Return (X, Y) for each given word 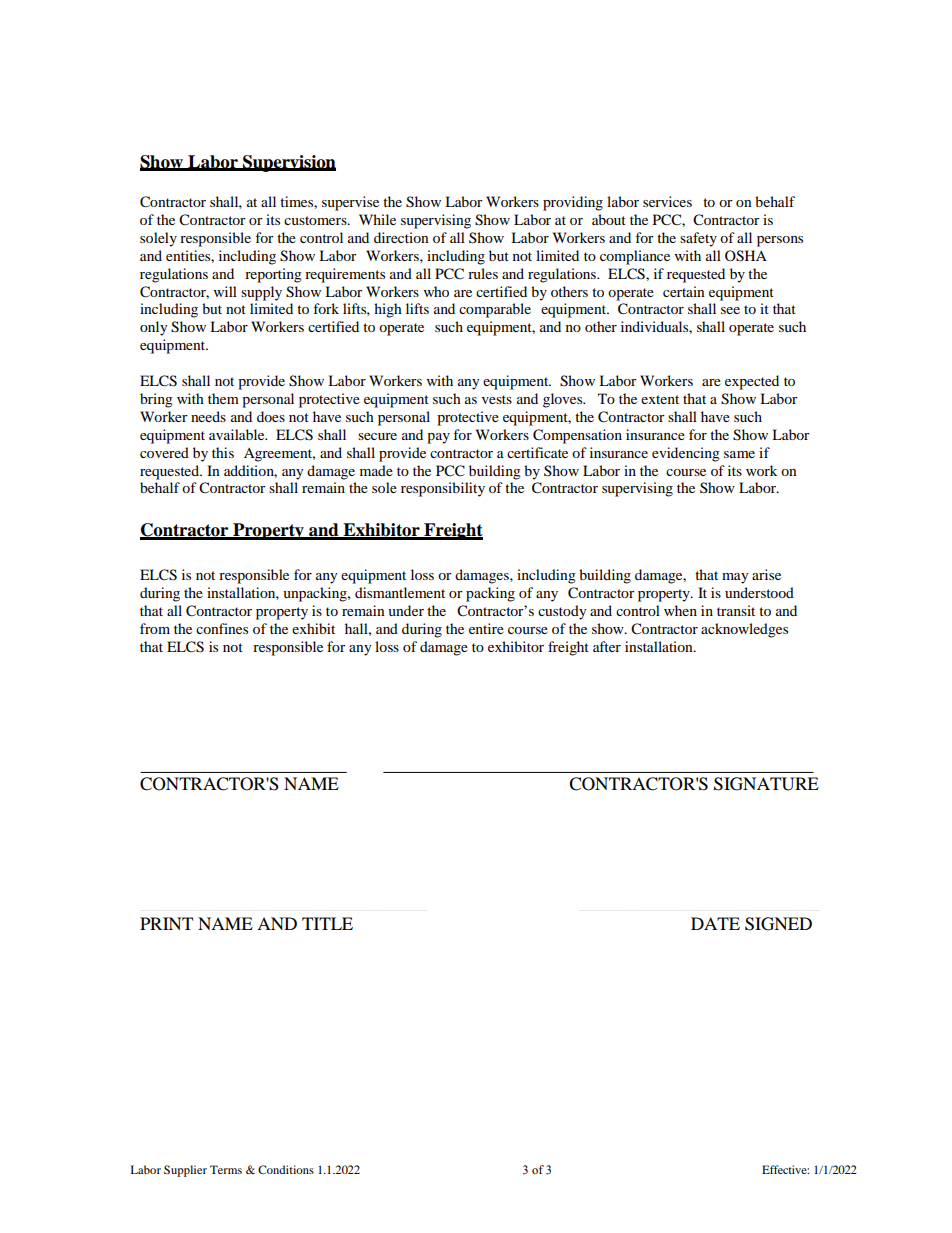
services (667, 201)
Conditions (286, 1169)
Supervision (288, 163)
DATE (715, 923)
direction (401, 237)
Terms (226, 1169)
